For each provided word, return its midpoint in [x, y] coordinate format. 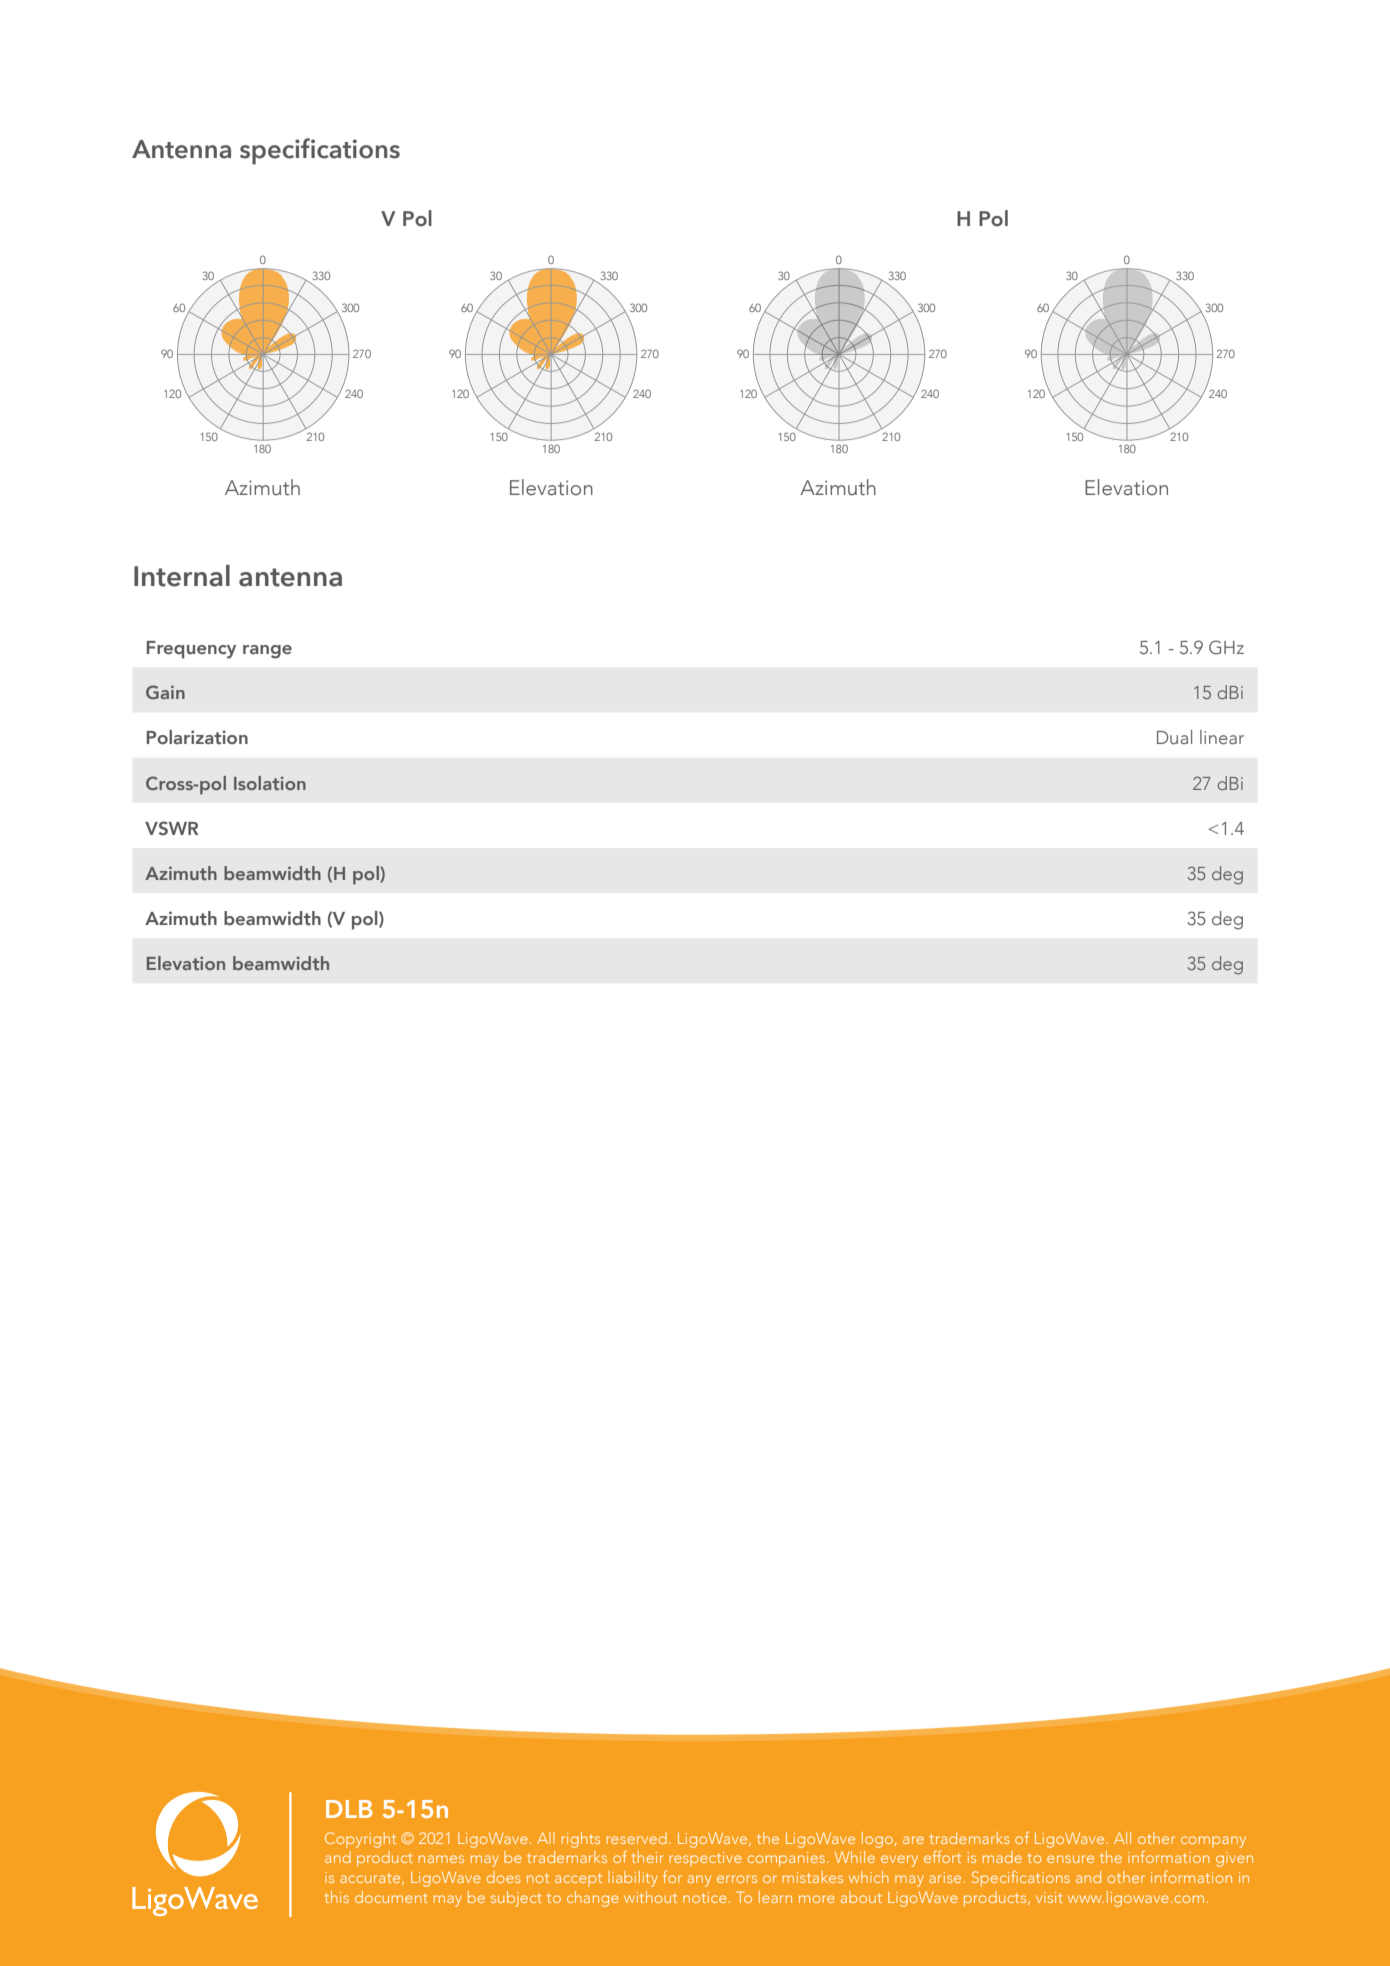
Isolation [270, 783]
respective [706, 1859]
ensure [1070, 1859]
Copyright [360, 1840]
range [267, 652]
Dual [1174, 737]
